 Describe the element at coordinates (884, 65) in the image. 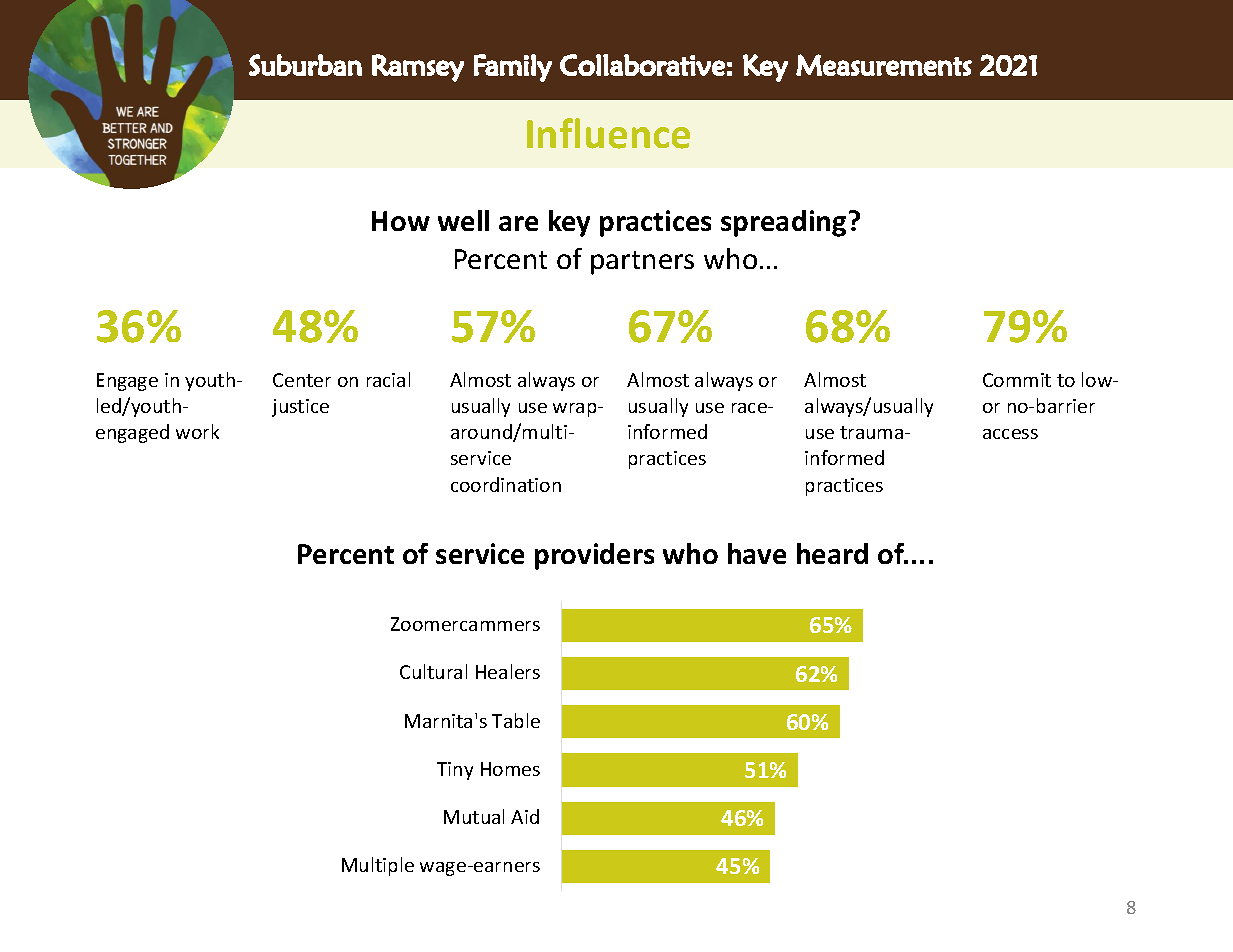

I see `Measurements` at that location.
